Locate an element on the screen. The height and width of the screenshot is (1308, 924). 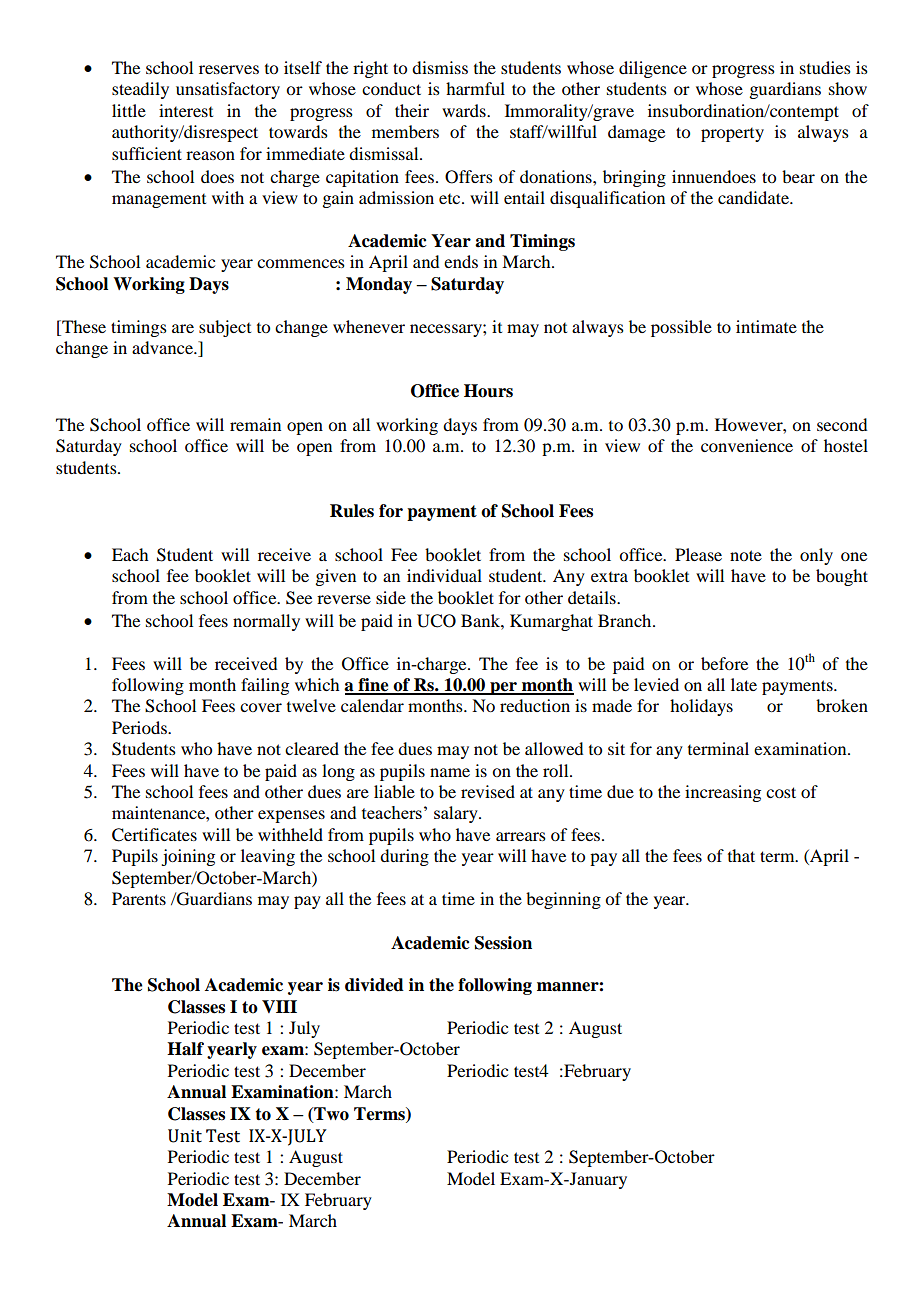
joining is located at coordinates (188, 857).
